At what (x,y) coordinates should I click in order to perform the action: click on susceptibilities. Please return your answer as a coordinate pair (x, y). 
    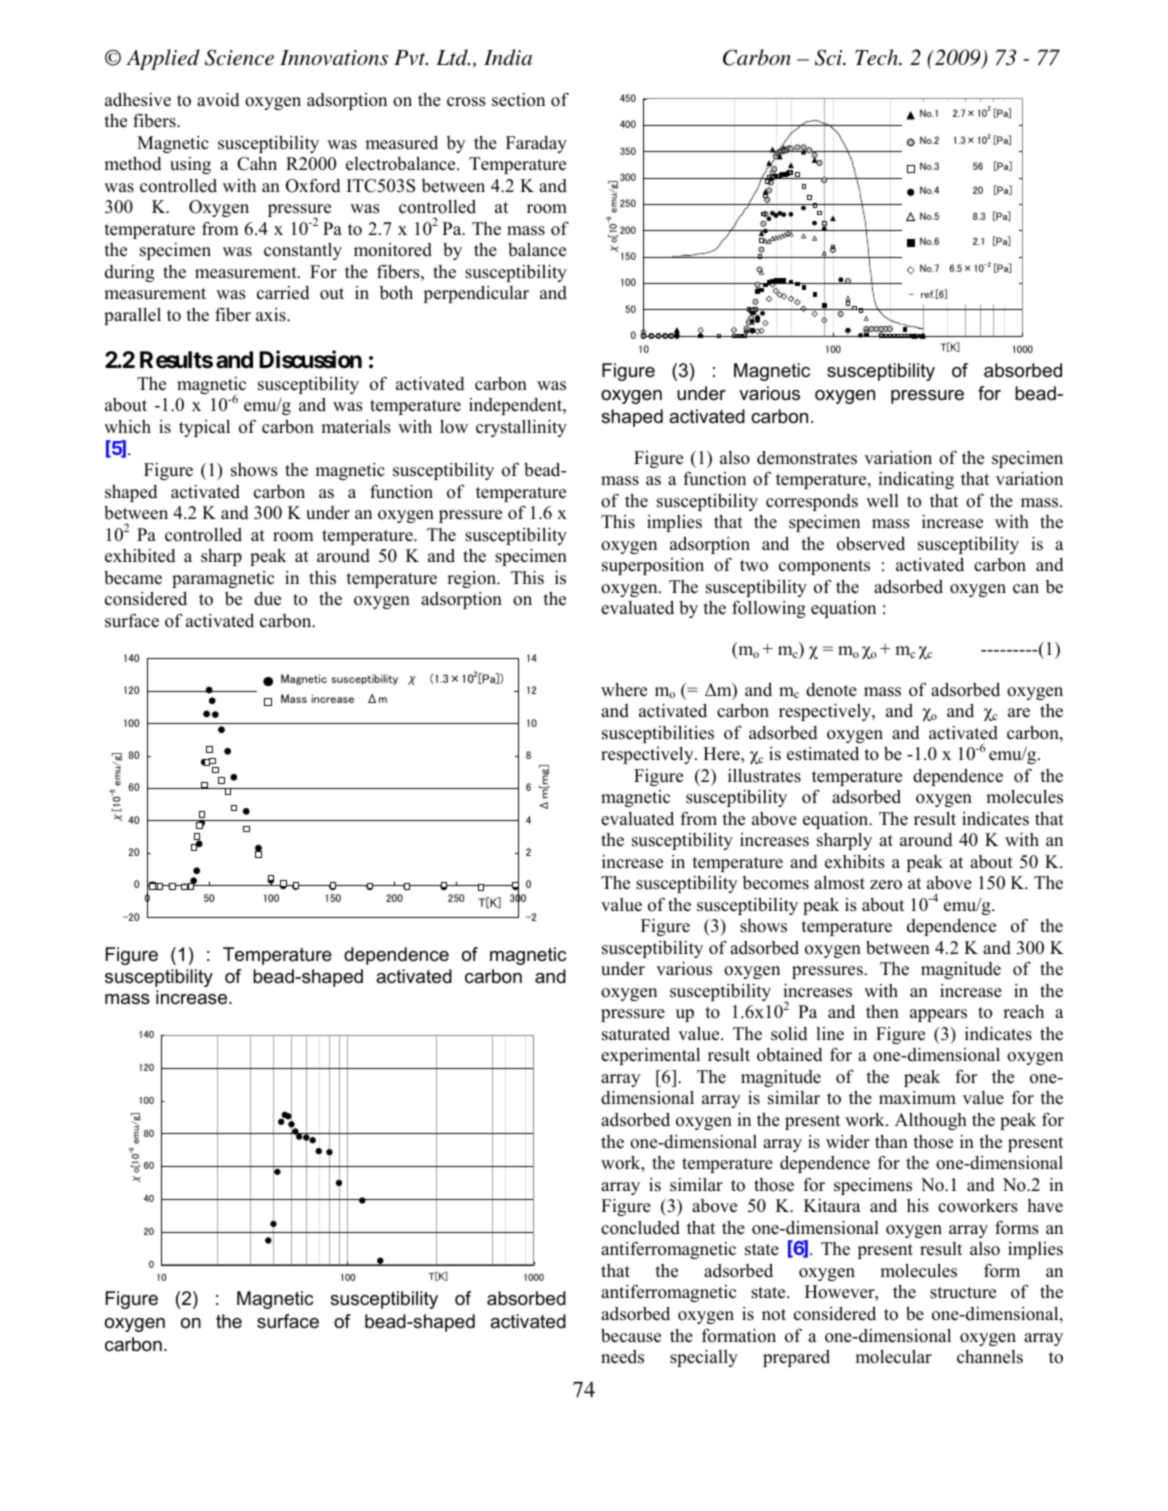
    Looking at the image, I should click on (658, 734).
